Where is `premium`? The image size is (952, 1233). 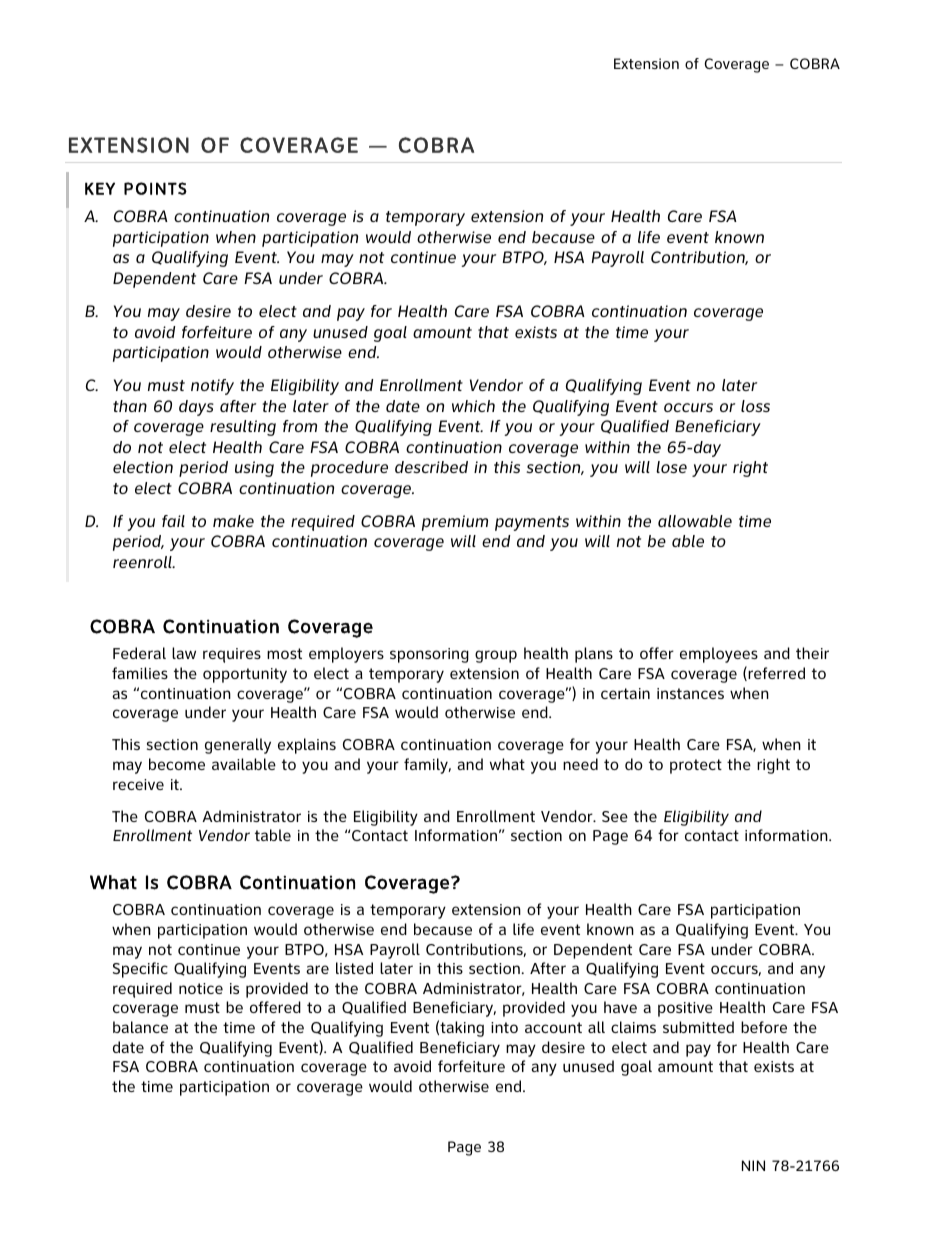
premium is located at coordinates (455, 523).
